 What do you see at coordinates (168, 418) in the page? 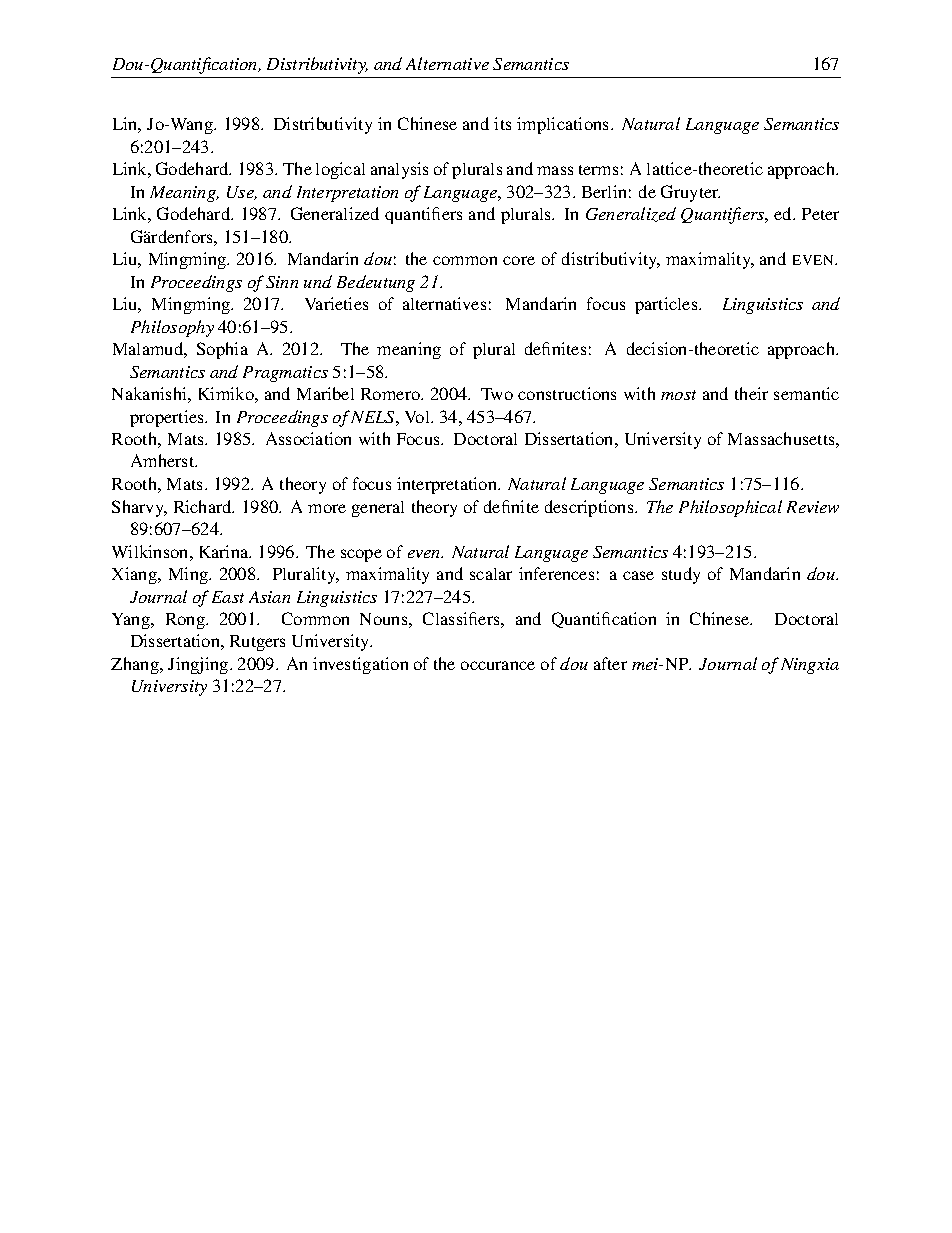
I see `properties` at bounding box center [168, 418].
